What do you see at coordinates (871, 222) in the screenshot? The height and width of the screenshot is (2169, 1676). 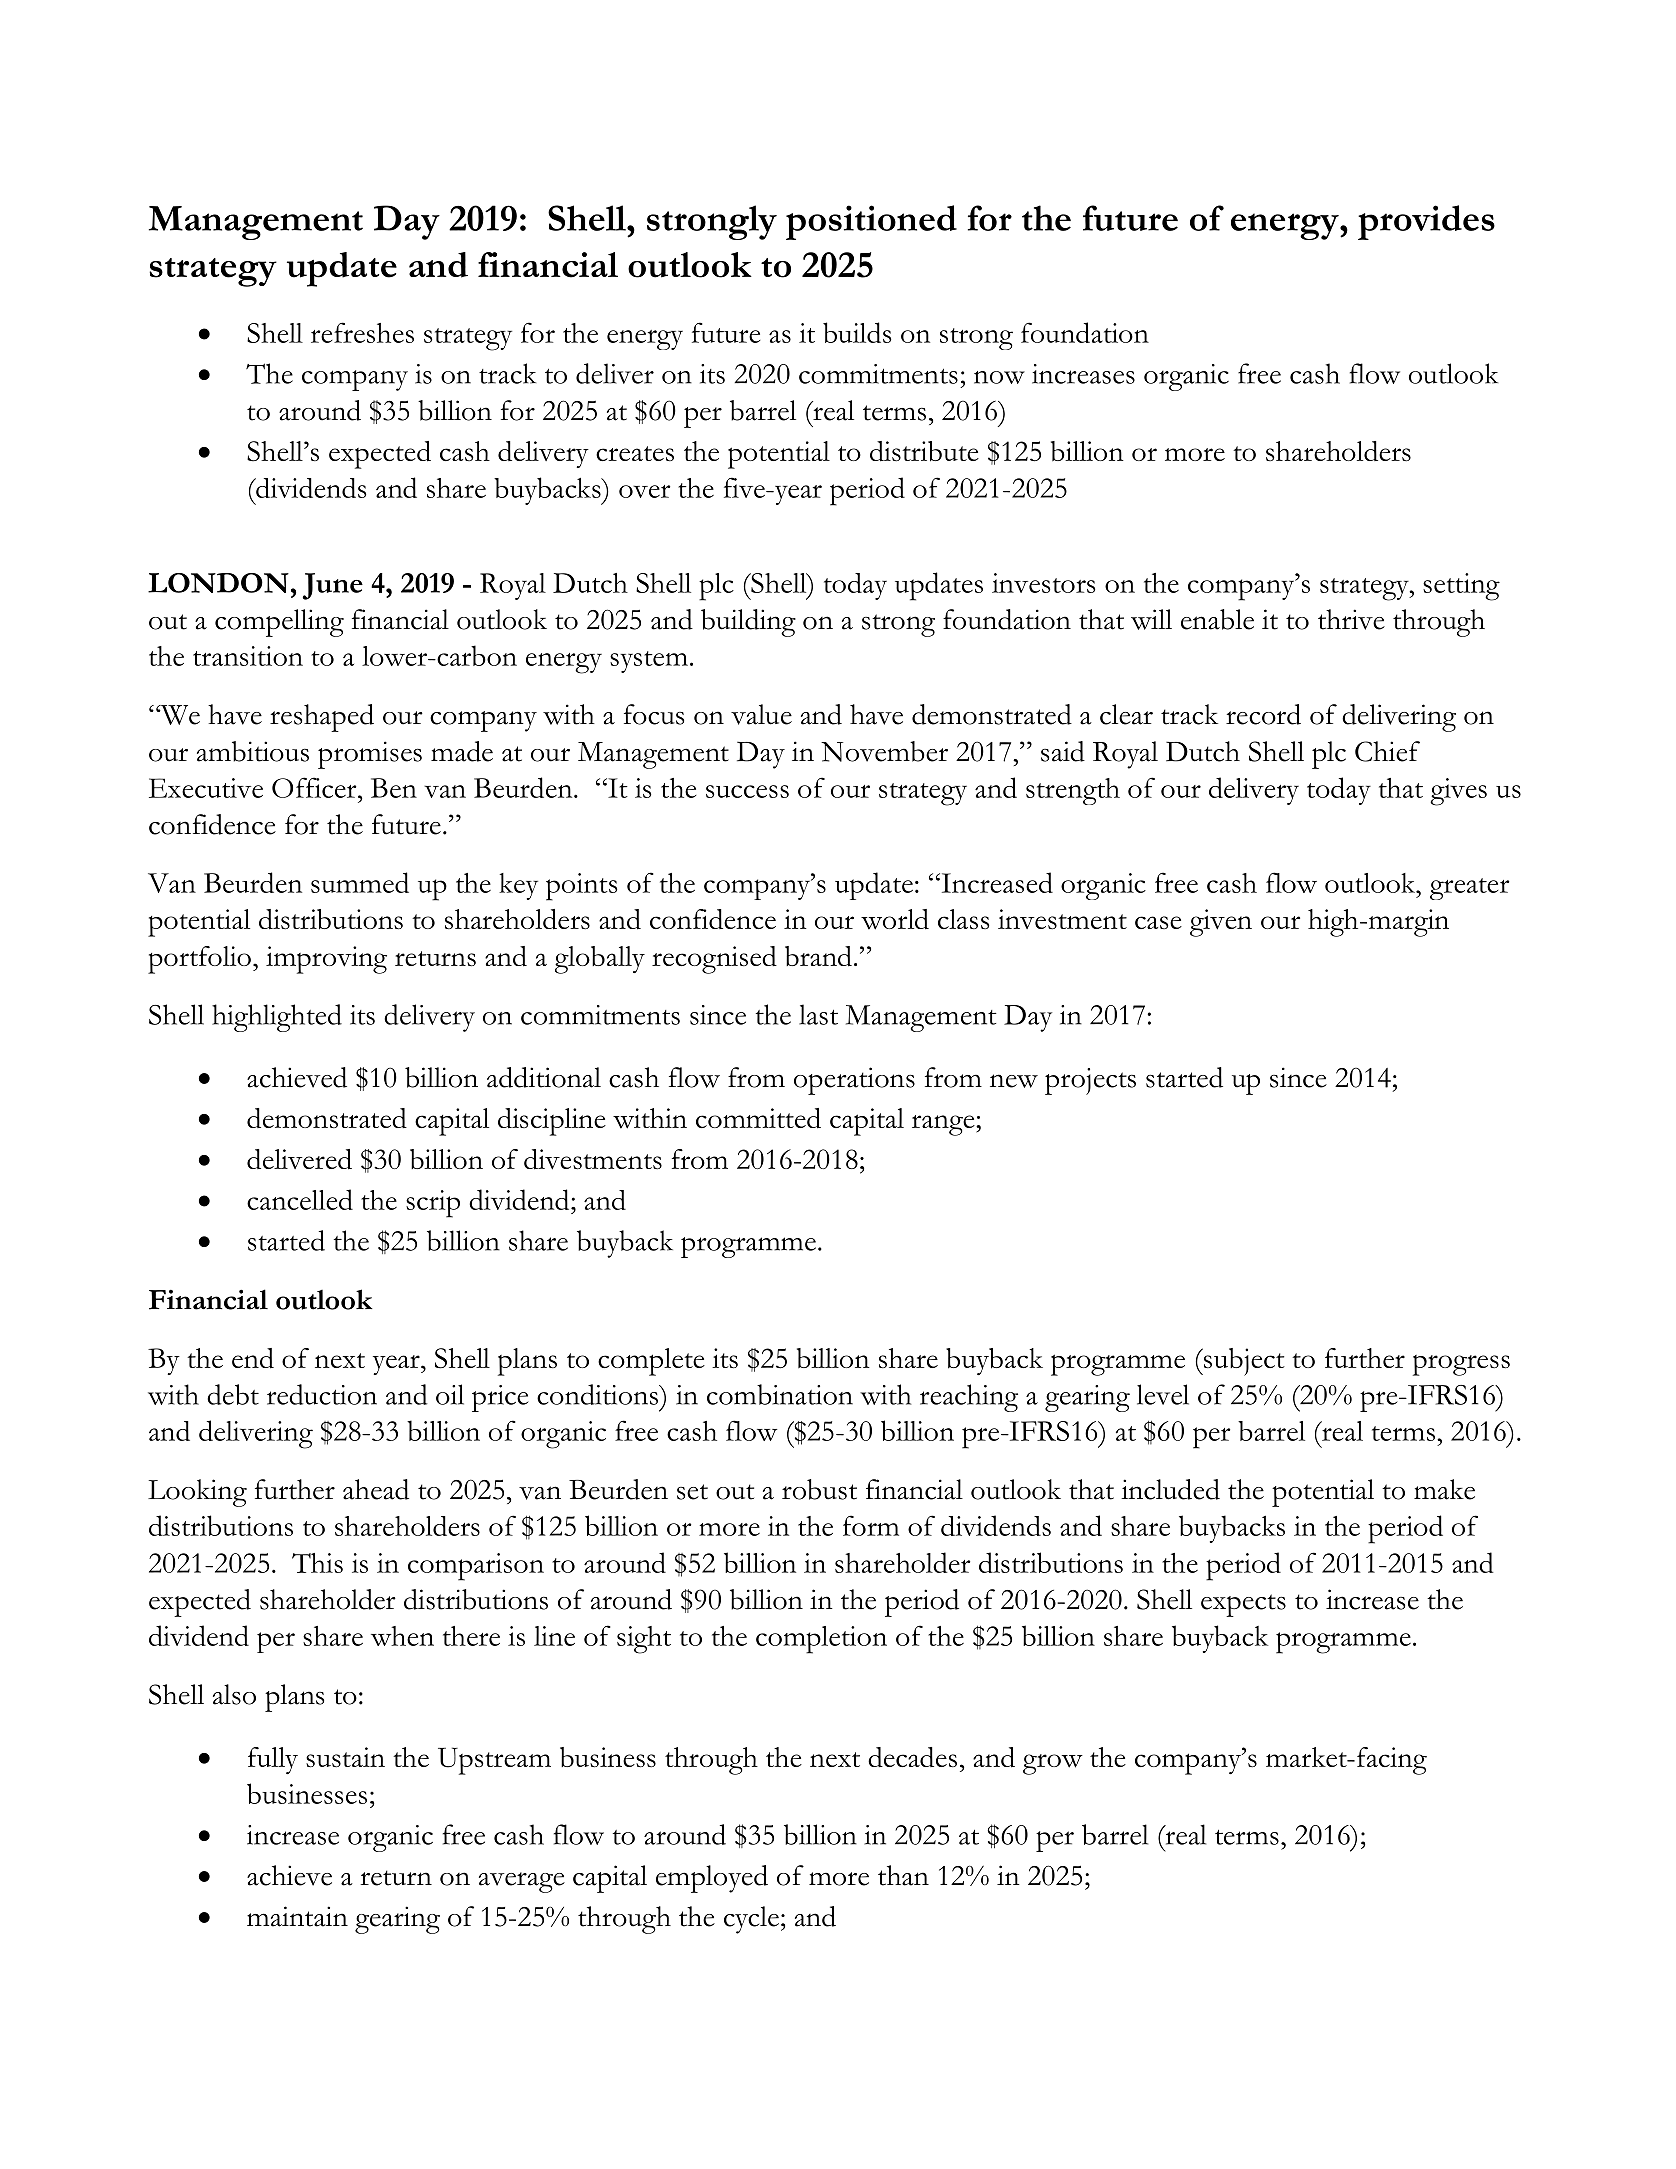 I see `positioned` at bounding box center [871, 222].
